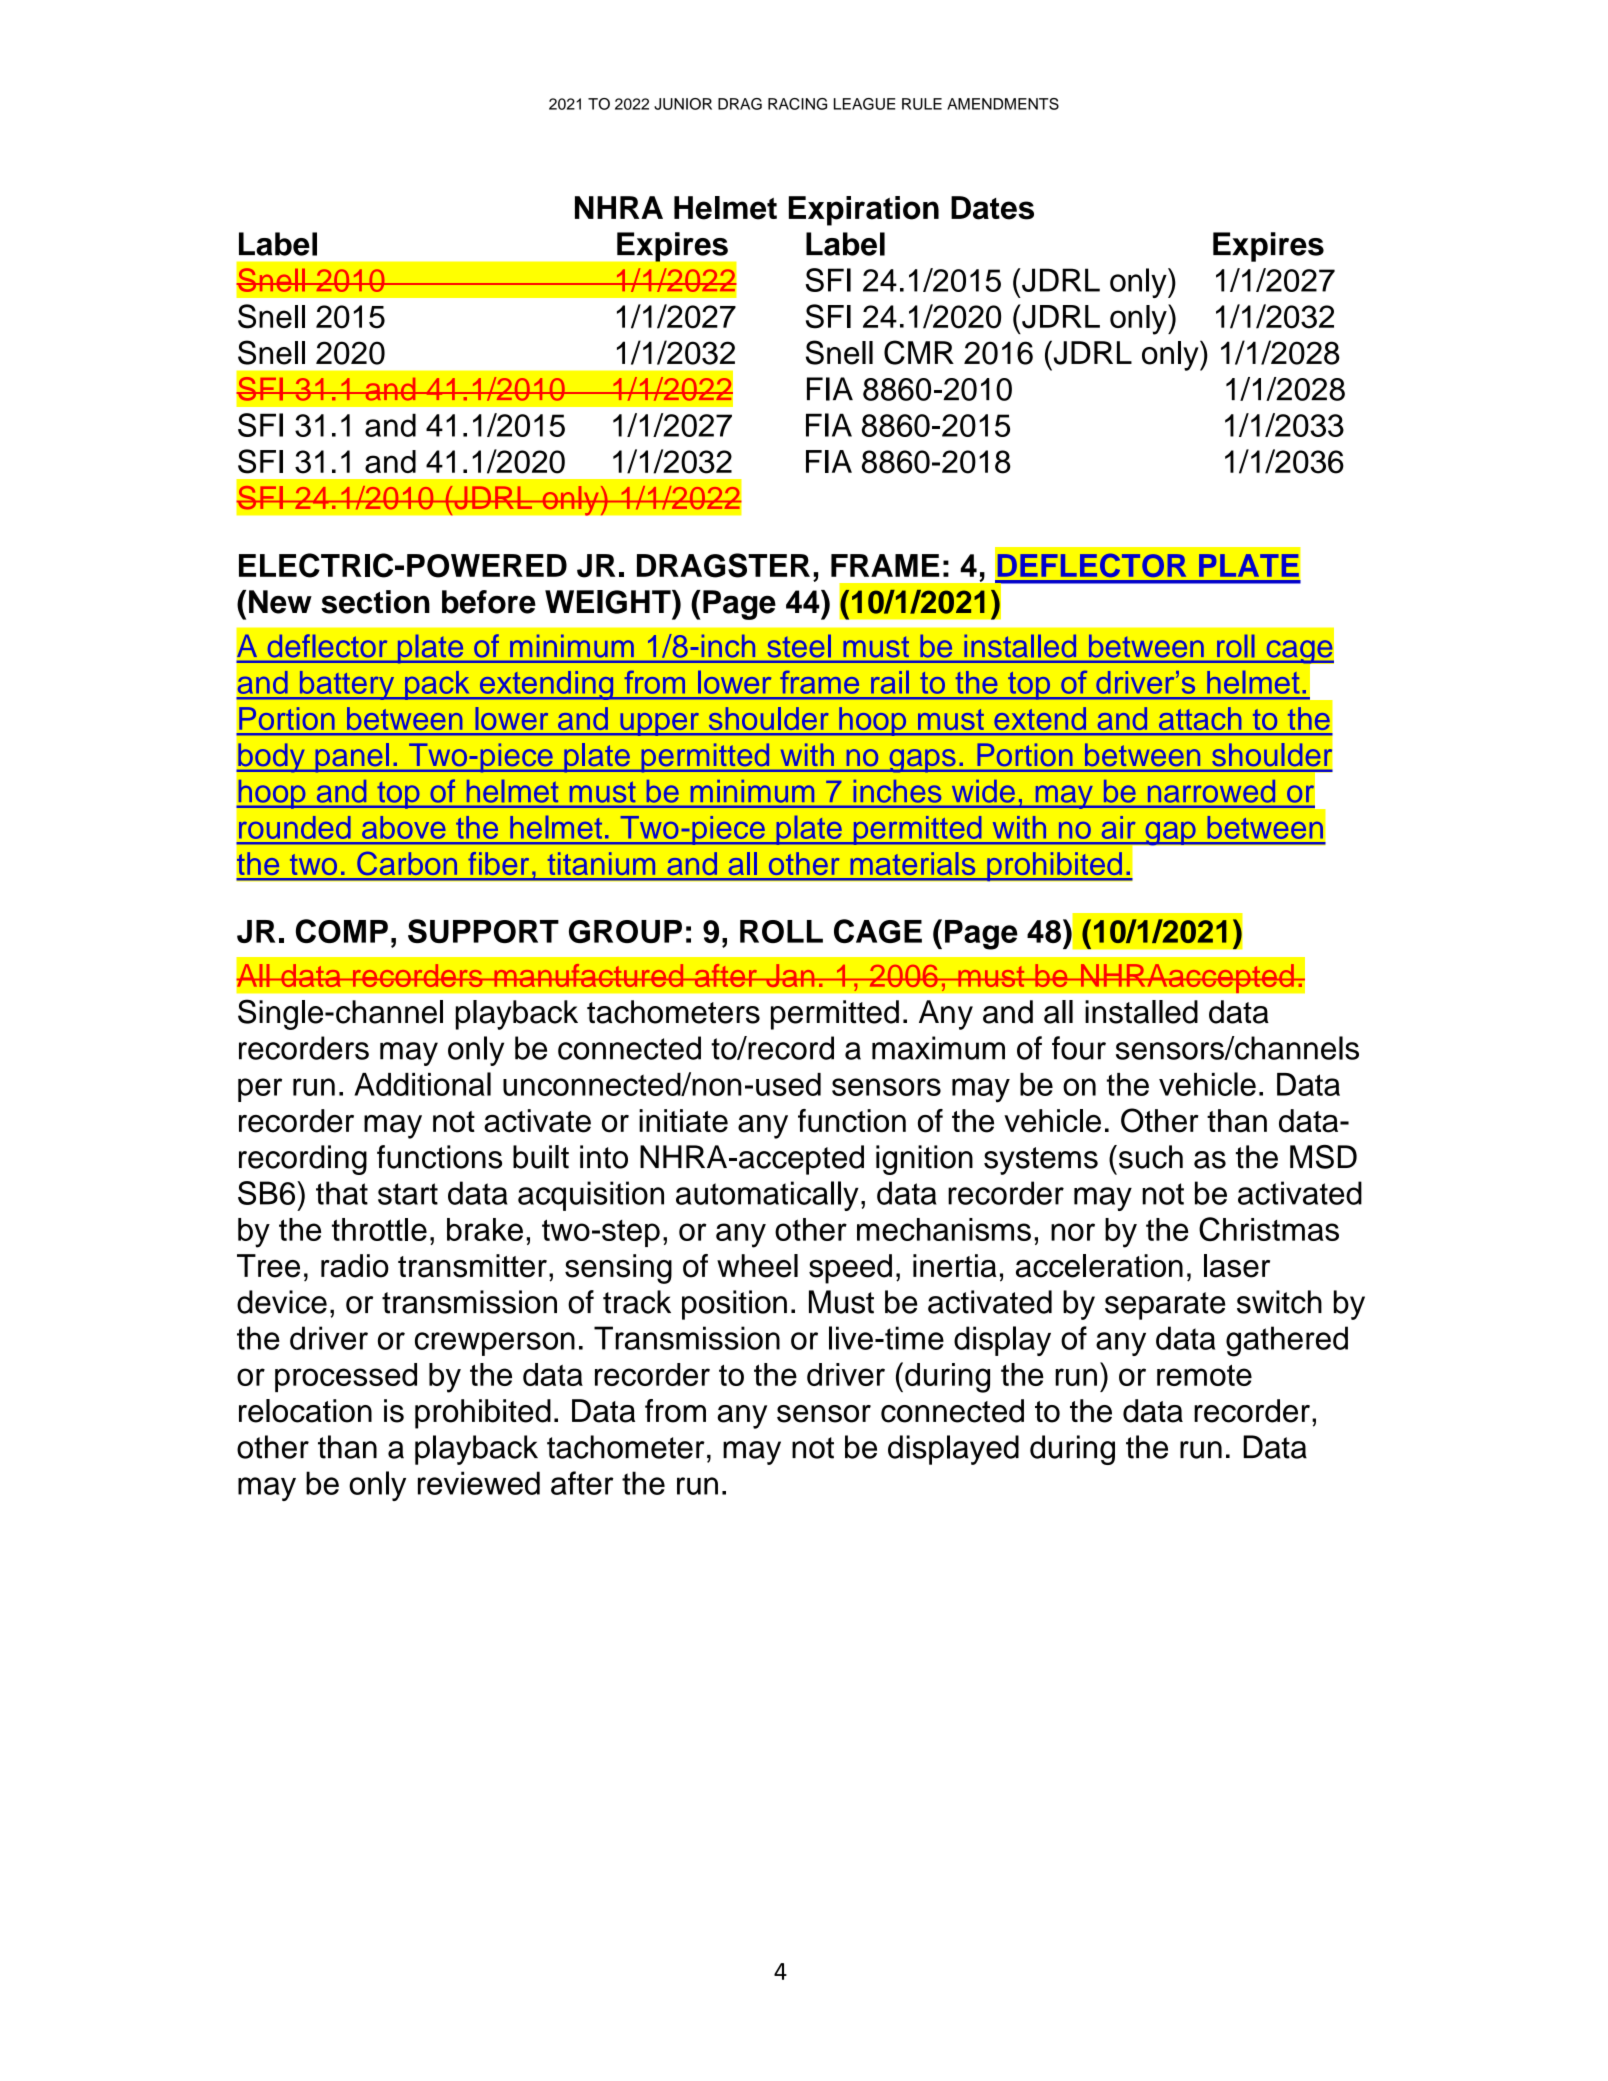  Describe the element at coordinates (422, 1084) in the screenshot. I see `Additional` at that location.
